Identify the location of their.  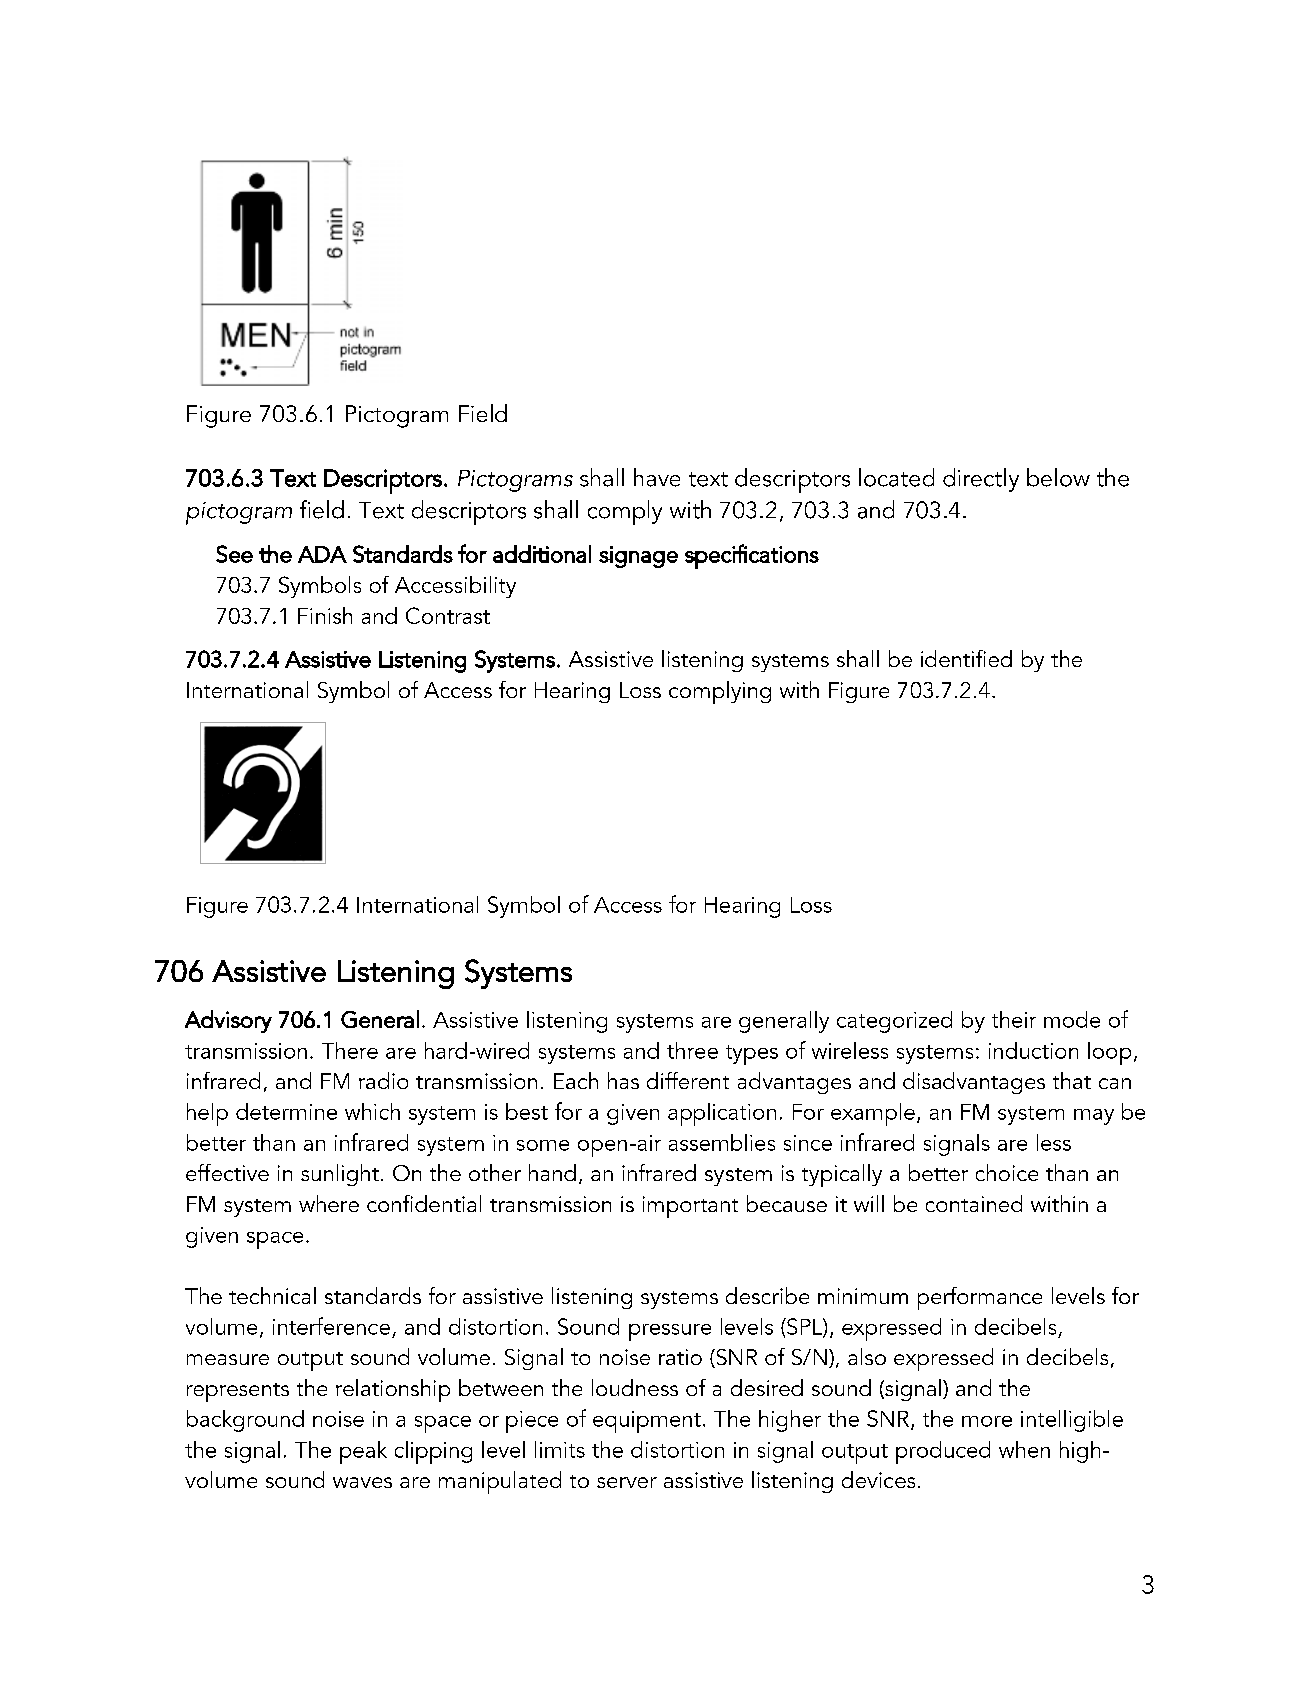
(1014, 1019).
